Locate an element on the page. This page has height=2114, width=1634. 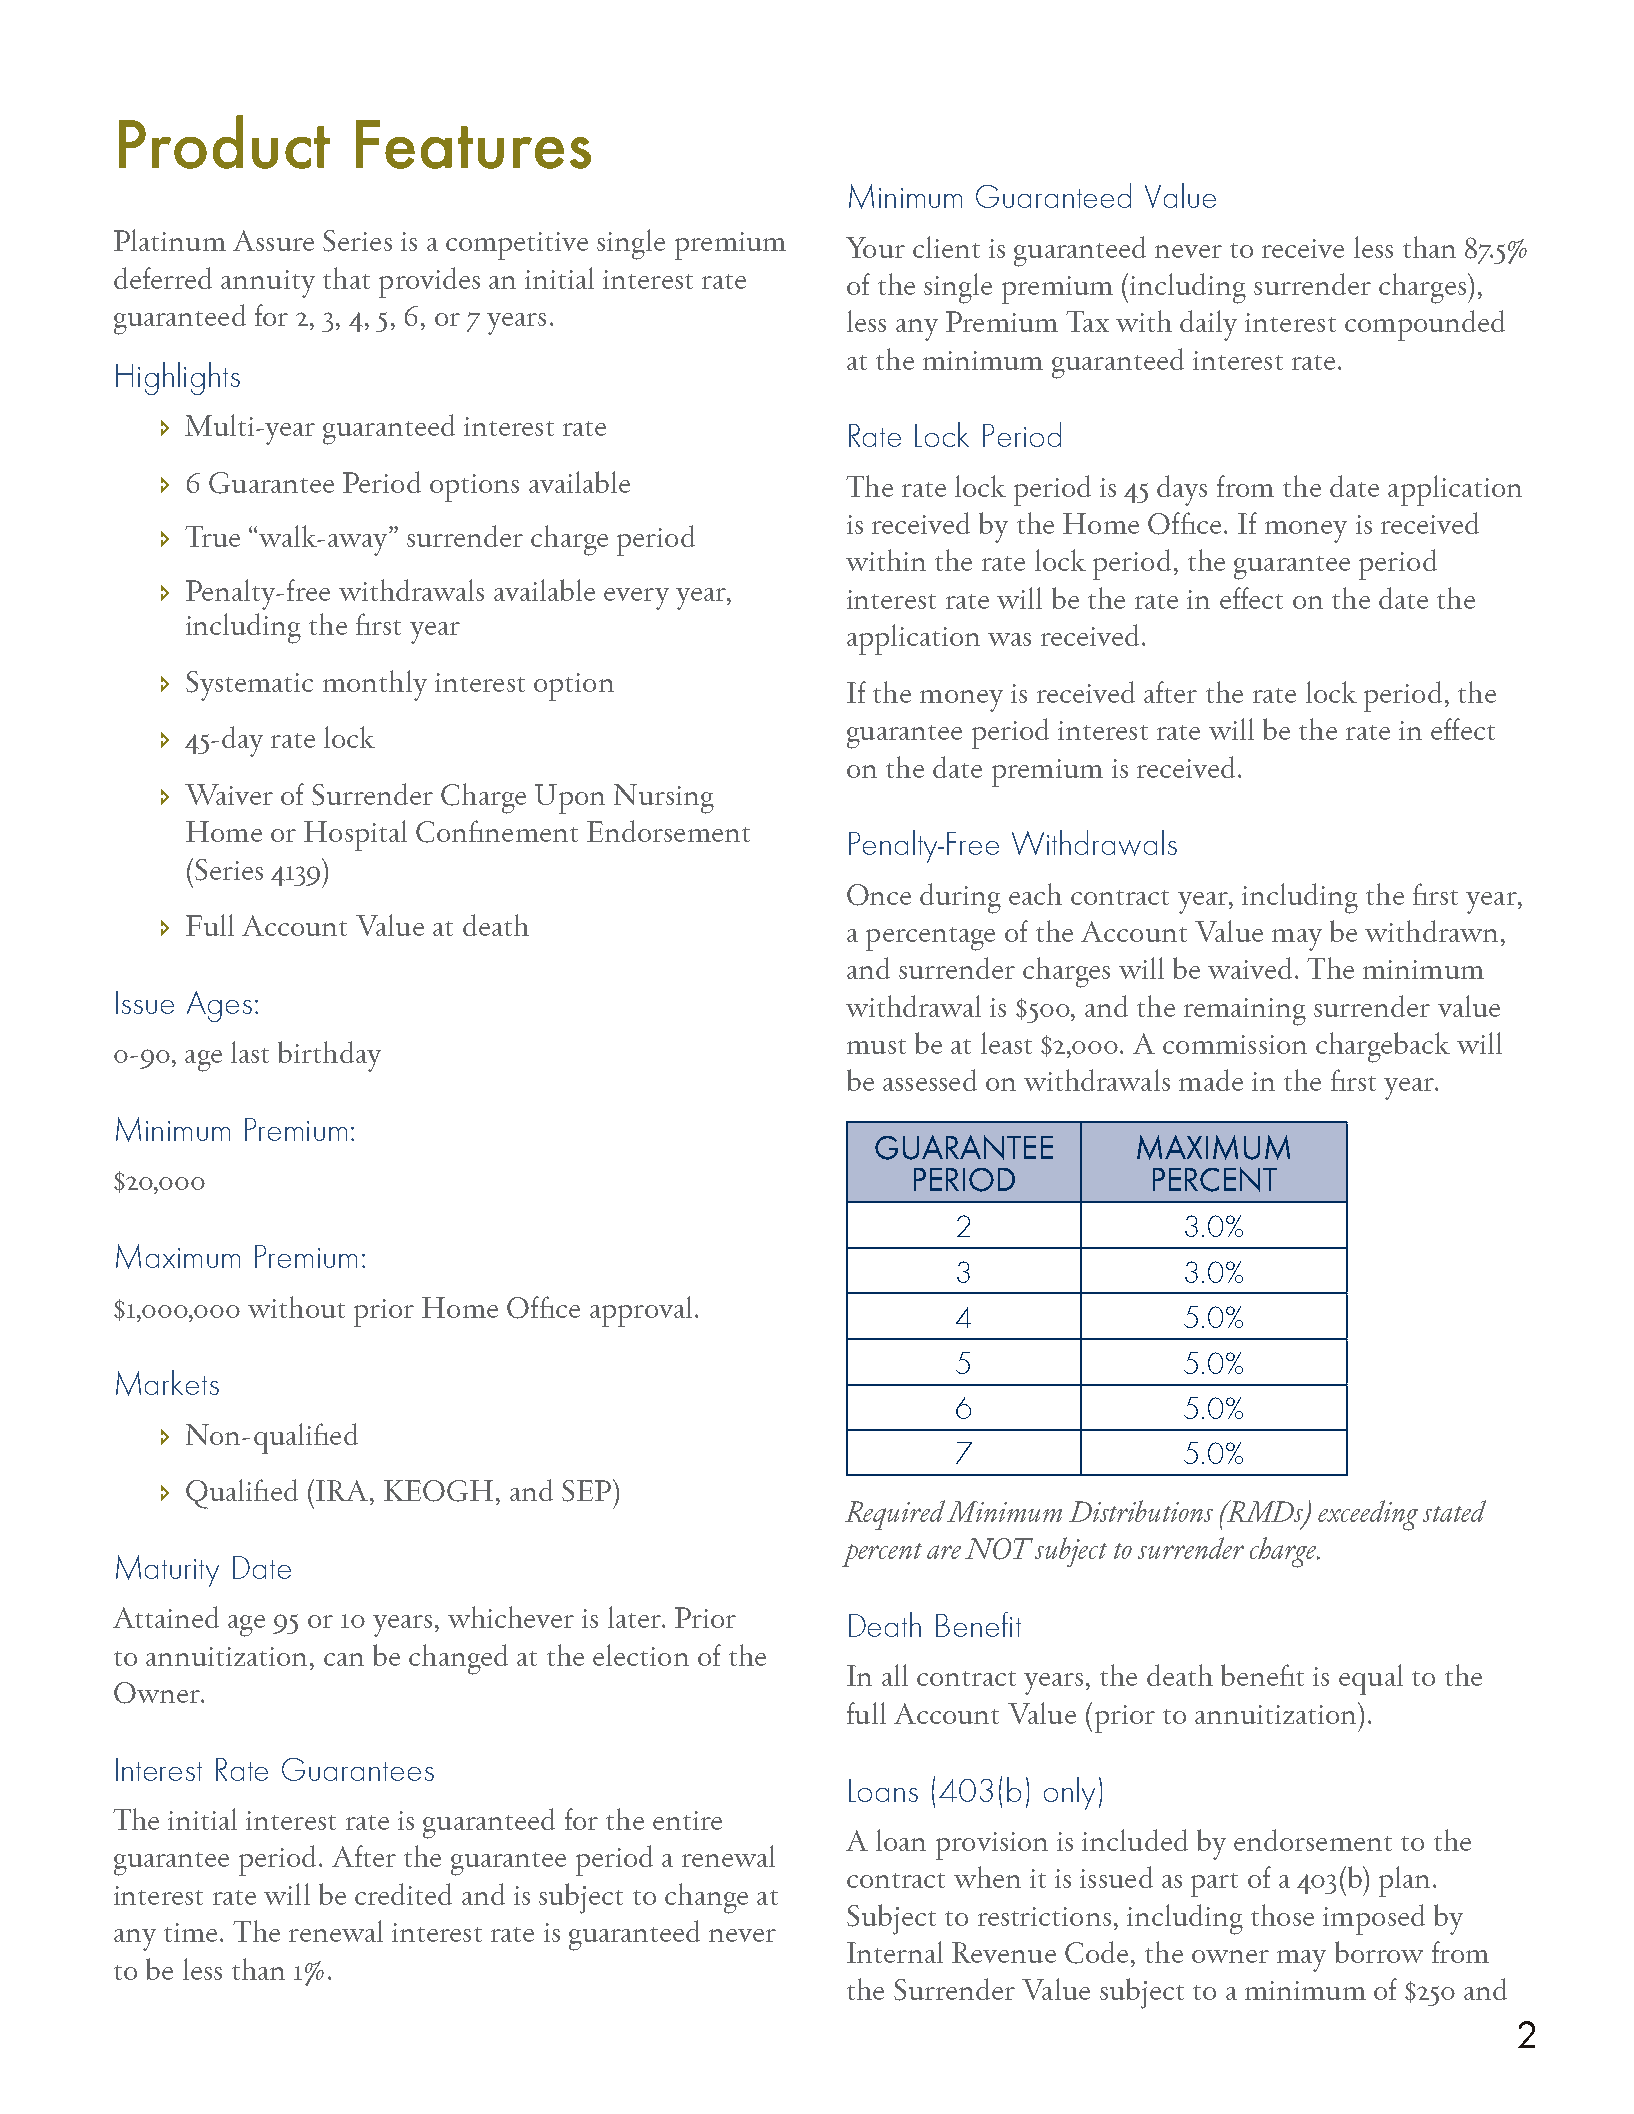
those is located at coordinates (1282, 1915).
